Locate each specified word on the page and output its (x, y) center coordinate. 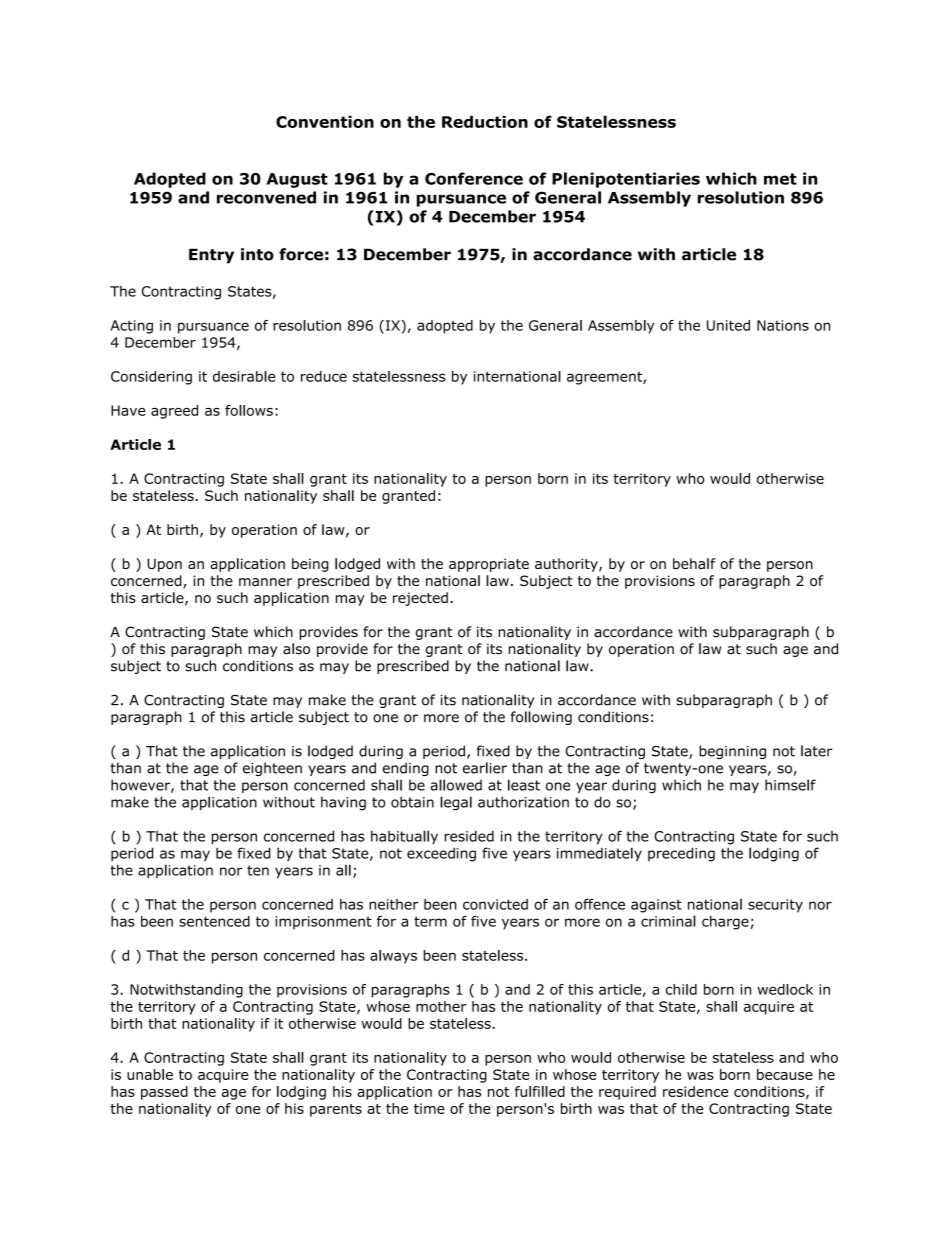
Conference (474, 178)
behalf (694, 563)
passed (164, 1093)
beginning (732, 752)
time (429, 1108)
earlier (485, 768)
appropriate (489, 565)
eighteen (272, 769)
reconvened (266, 197)
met (780, 179)
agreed (174, 412)
